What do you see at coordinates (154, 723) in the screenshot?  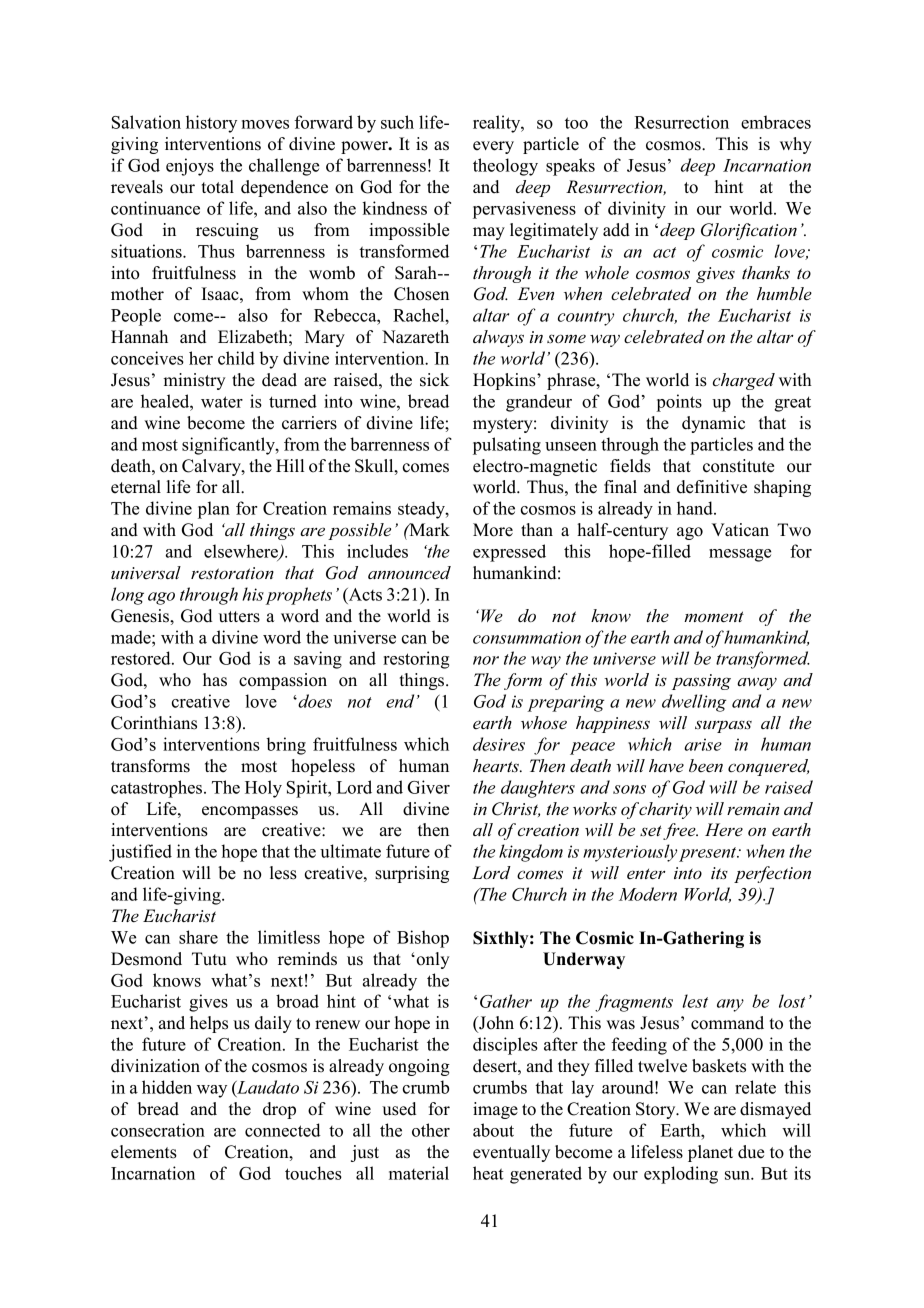 I see `Corinthians` at bounding box center [154, 723].
